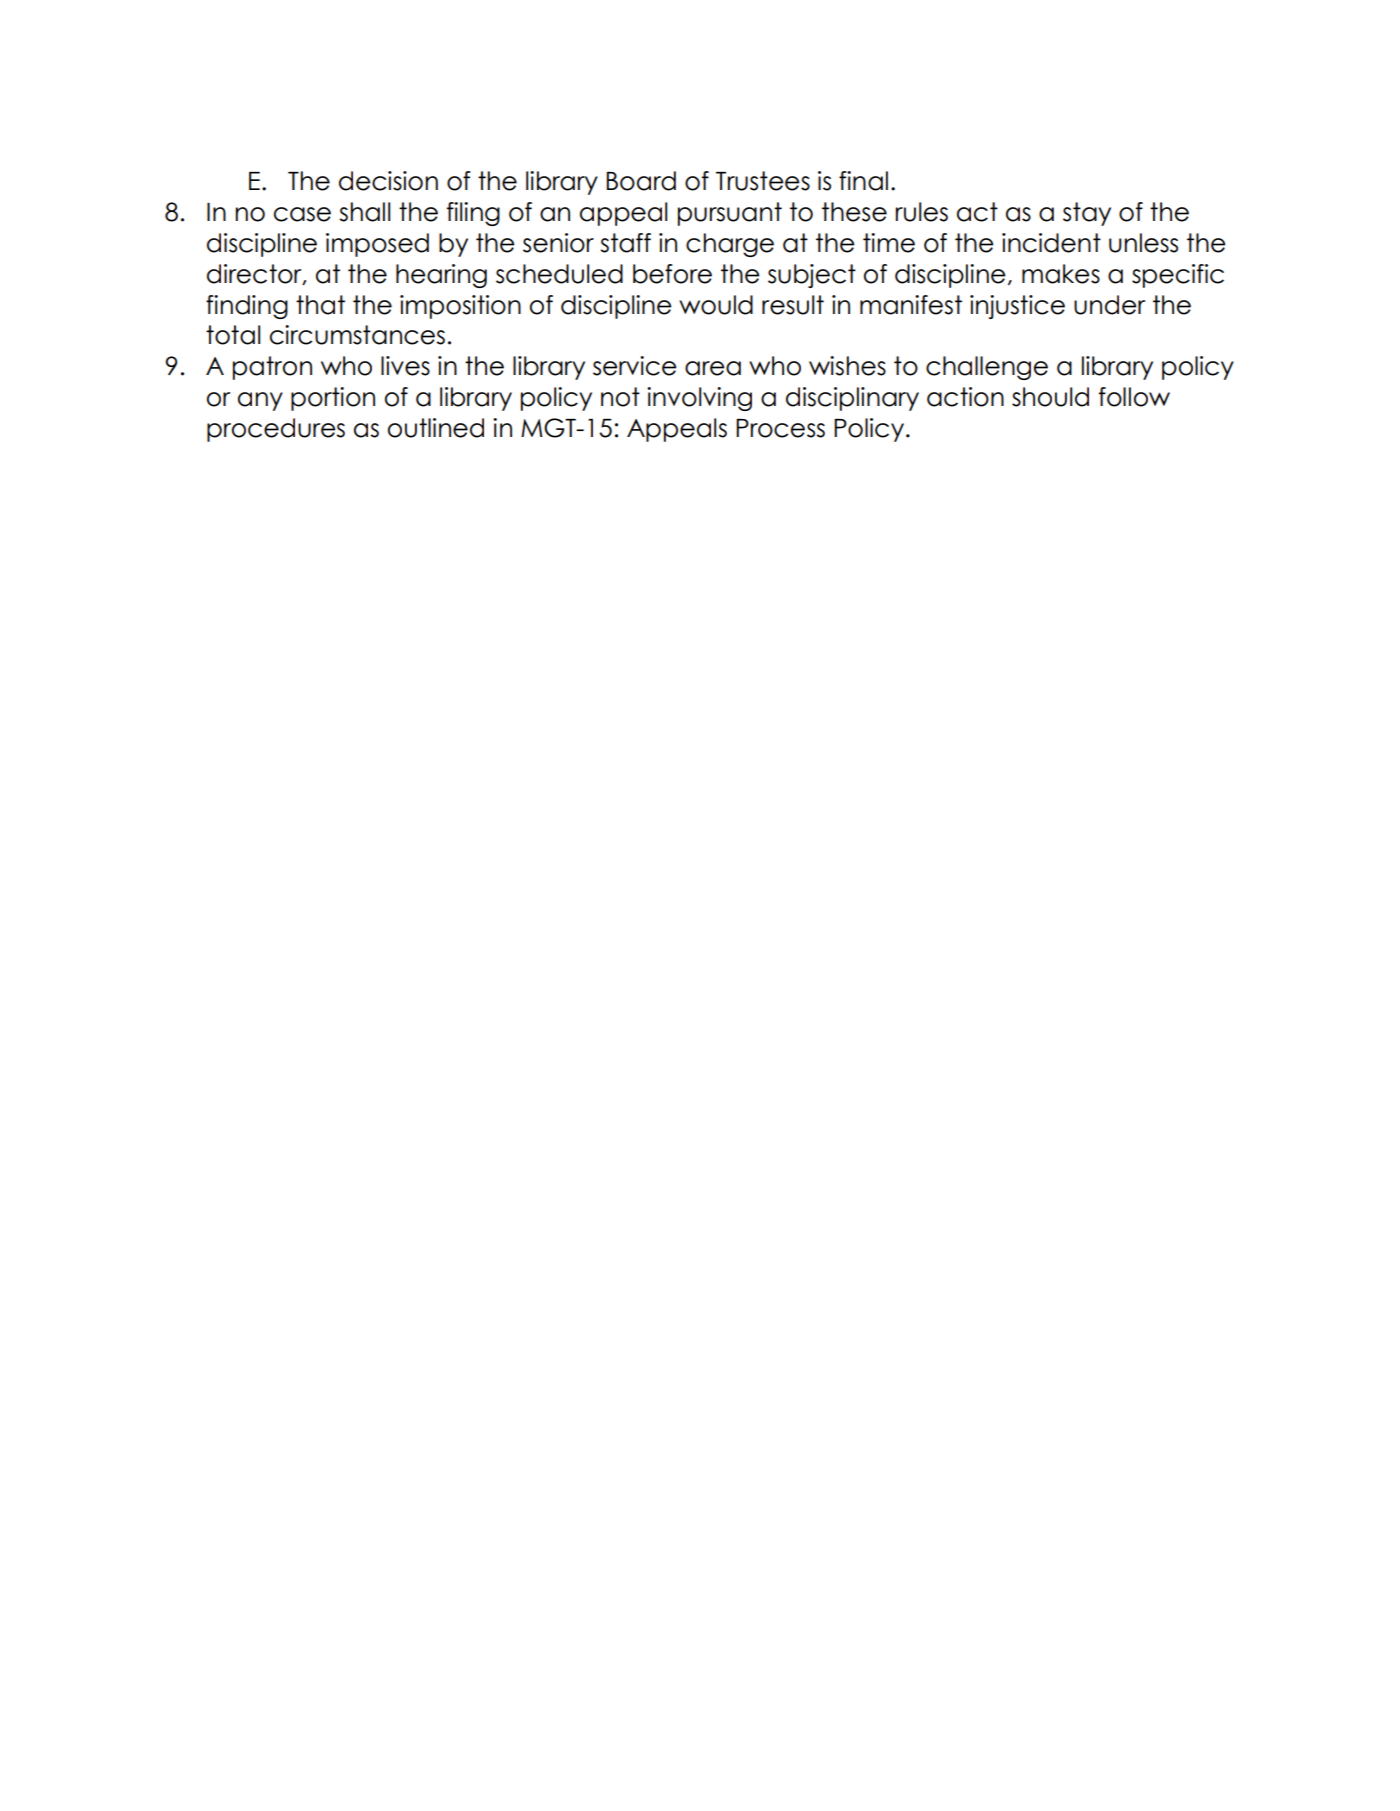 The width and height of the page is (1400, 1811). Describe the element at coordinates (276, 430) in the page. I see `procedures` at that location.
